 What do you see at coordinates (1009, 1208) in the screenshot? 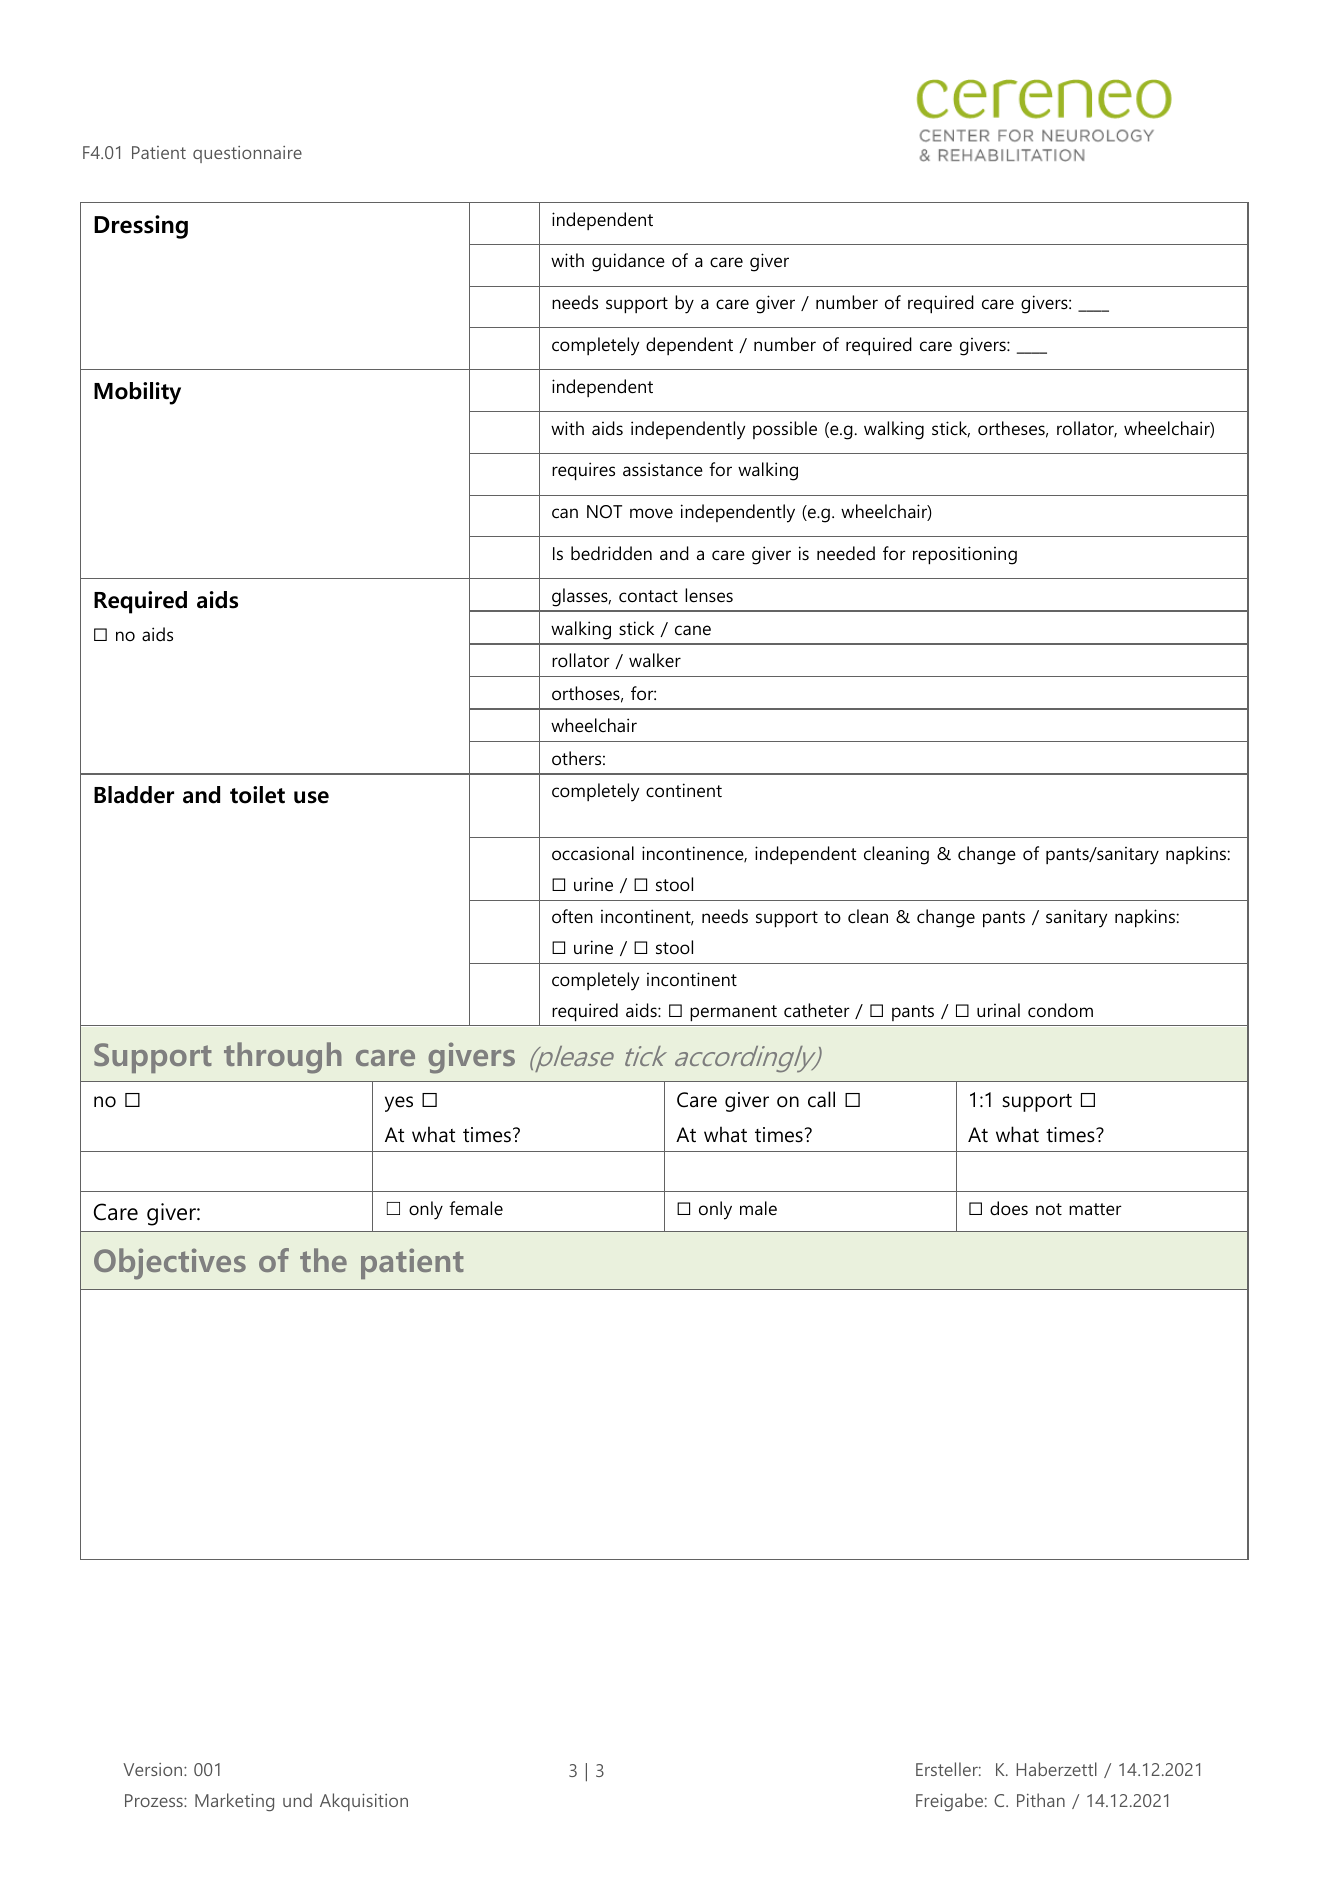
I see `does` at bounding box center [1009, 1208].
